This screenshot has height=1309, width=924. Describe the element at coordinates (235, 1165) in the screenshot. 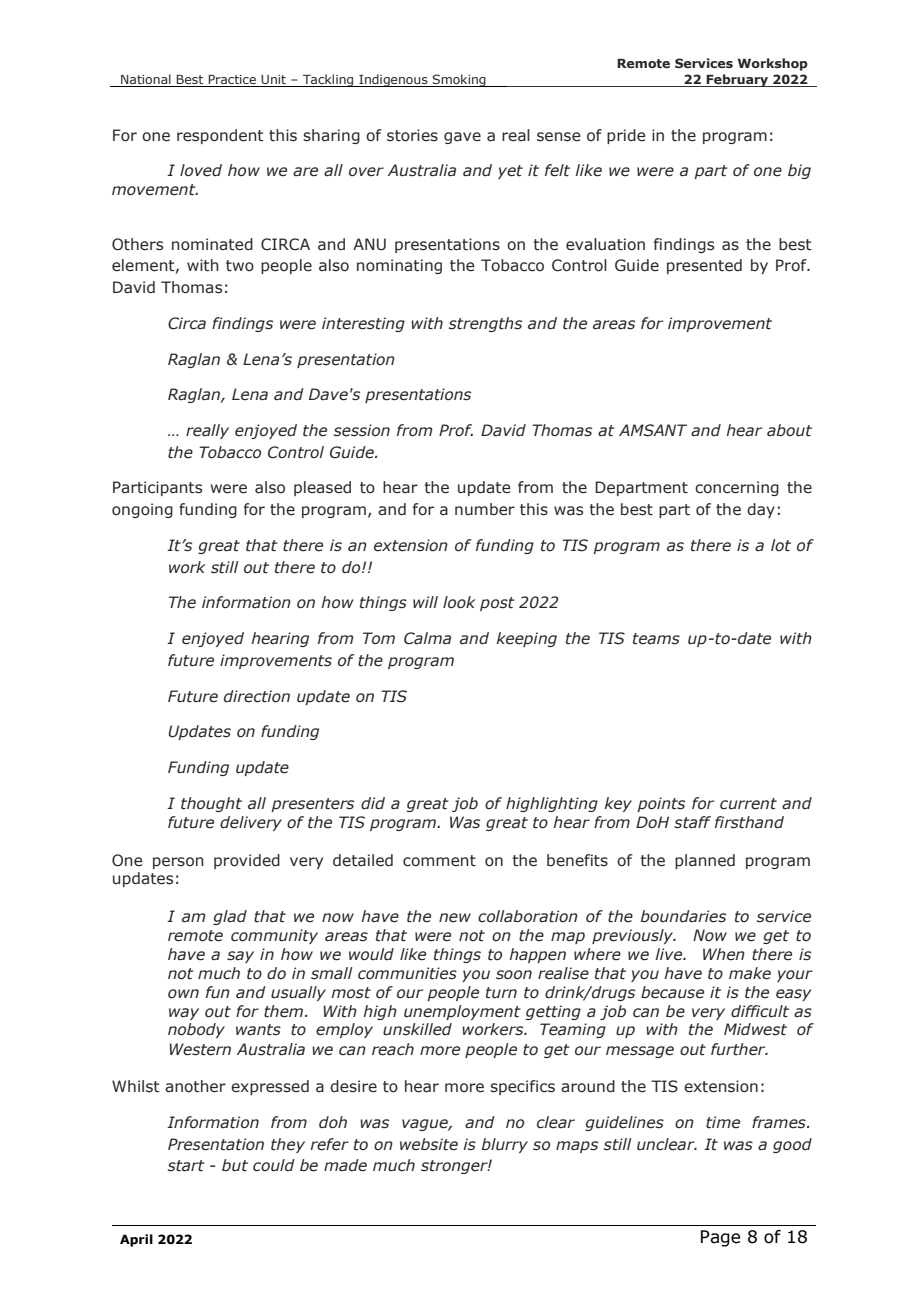

I see `but` at that location.
